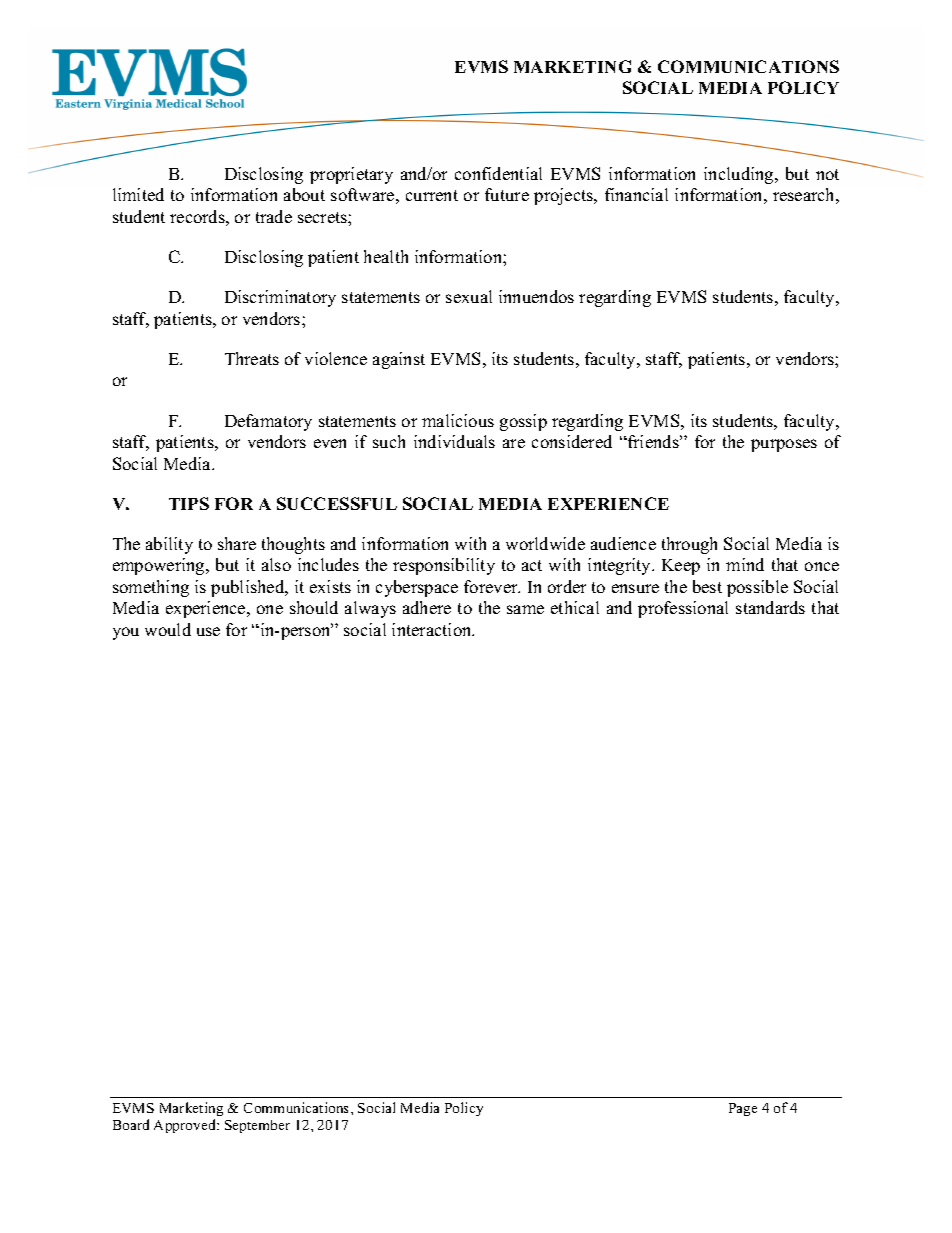 The height and width of the document is (1233, 952). Describe the element at coordinates (740, 175) in the document. I see `including` at that location.
